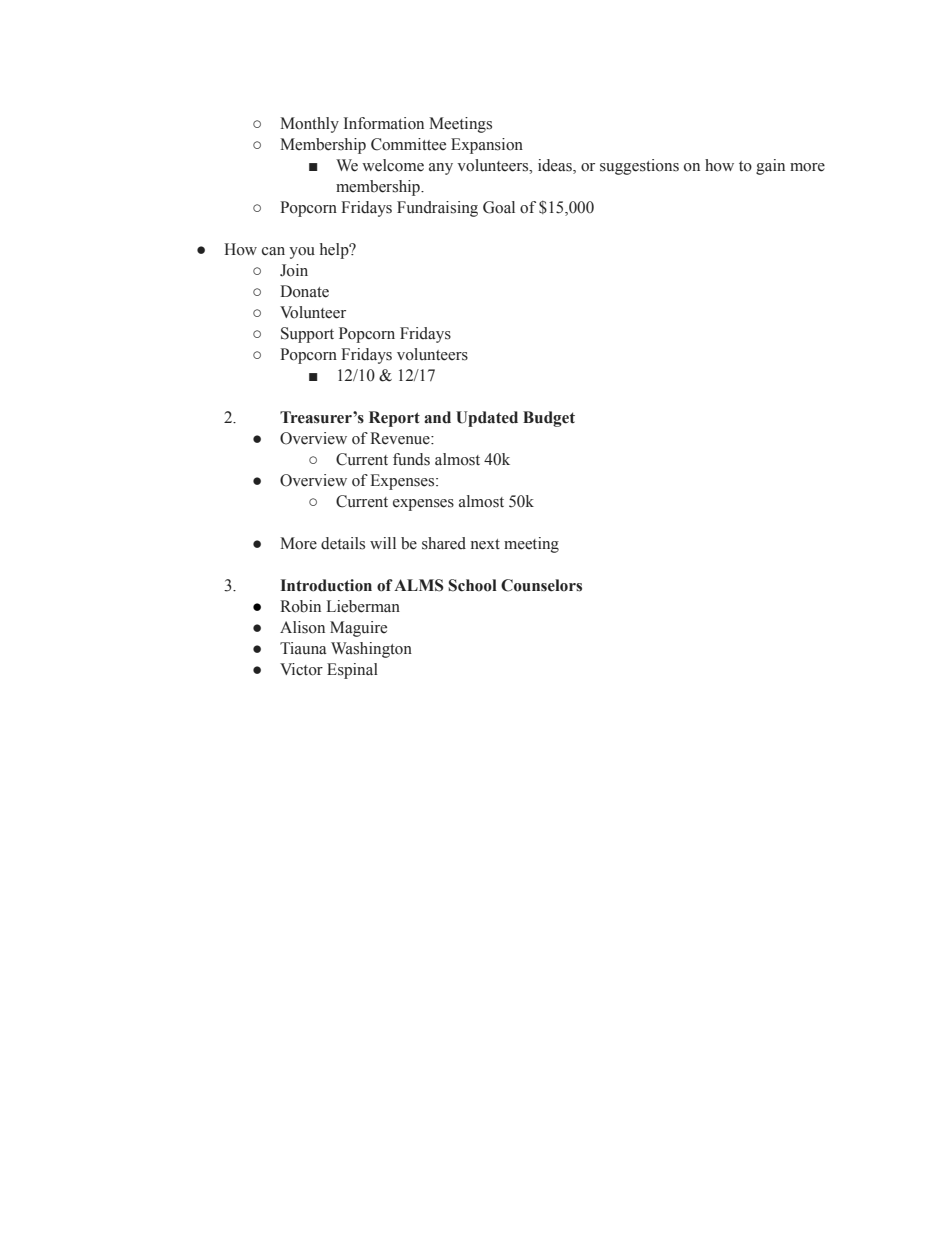 This screenshot has width=952, height=1233. I want to click on Expansion, so click(487, 146).
